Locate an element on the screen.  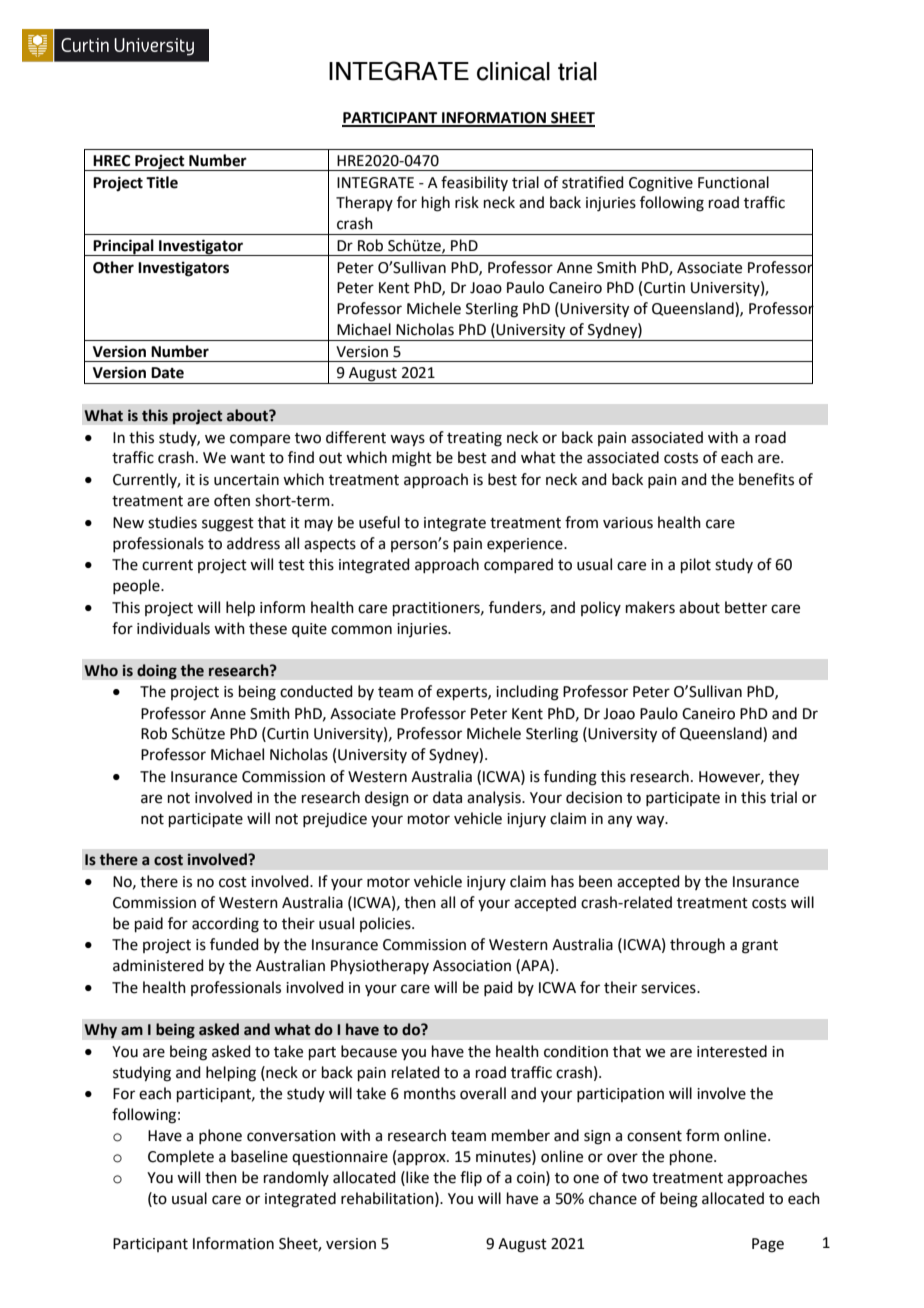
Title is located at coordinates (162, 182).
